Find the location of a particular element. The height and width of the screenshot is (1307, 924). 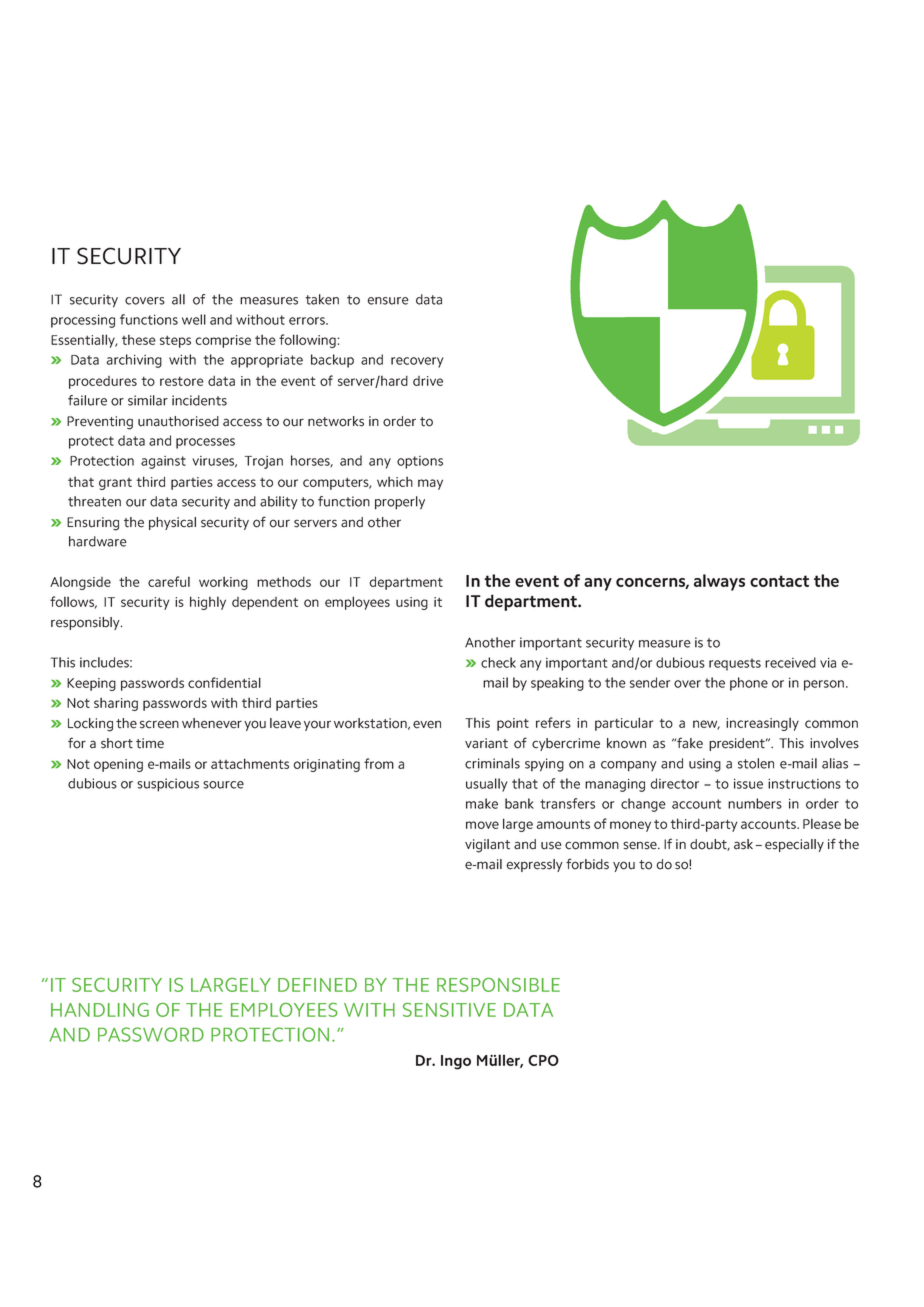

drive is located at coordinates (428, 381).
